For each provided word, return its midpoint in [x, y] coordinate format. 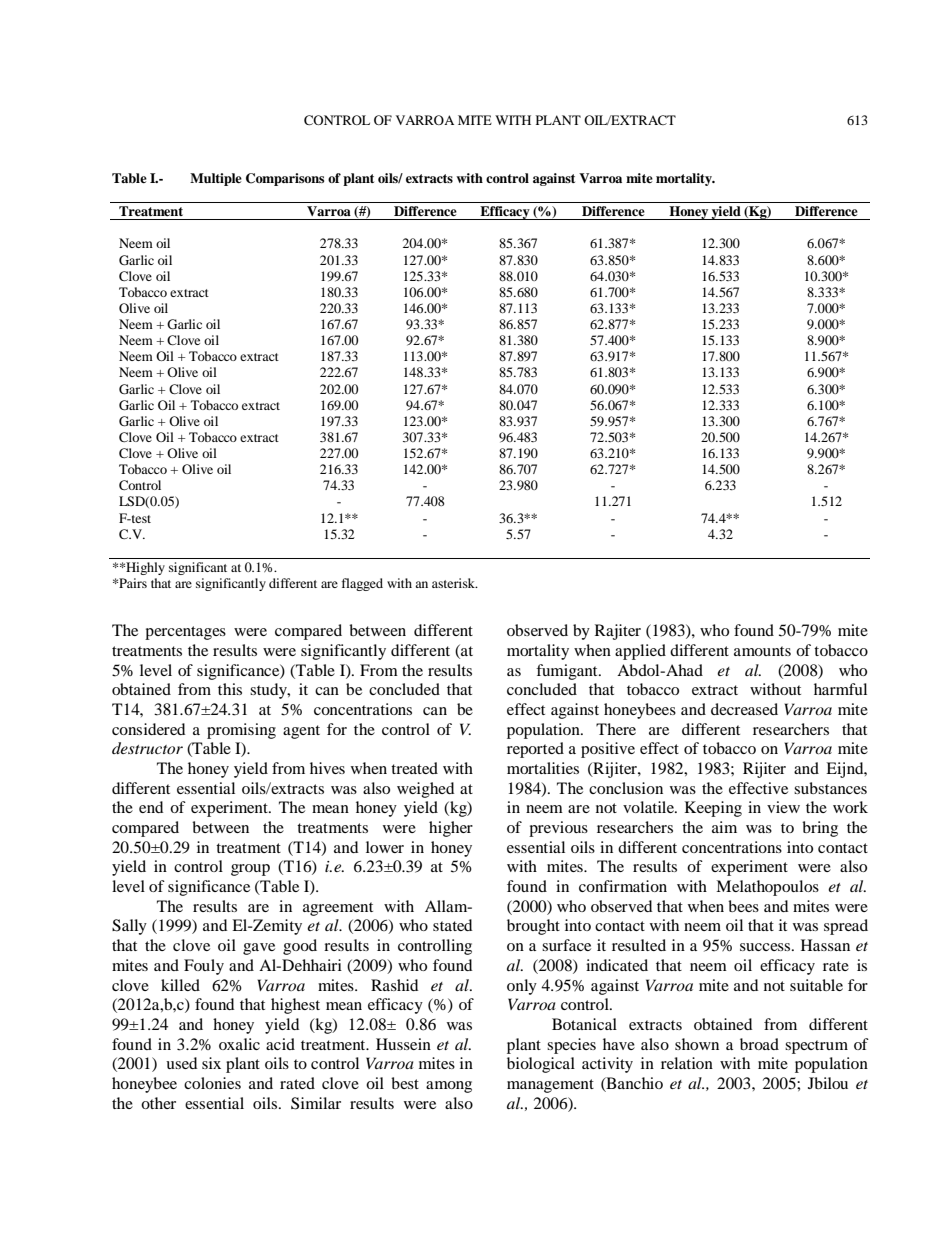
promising [241, 731]
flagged [362, 584]
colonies [212, 1083]
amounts [762, 651]
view [783, 807]
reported [535, 750]
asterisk [454, 583]
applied [640, 652]
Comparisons [285, 179]
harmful [840, 689]
